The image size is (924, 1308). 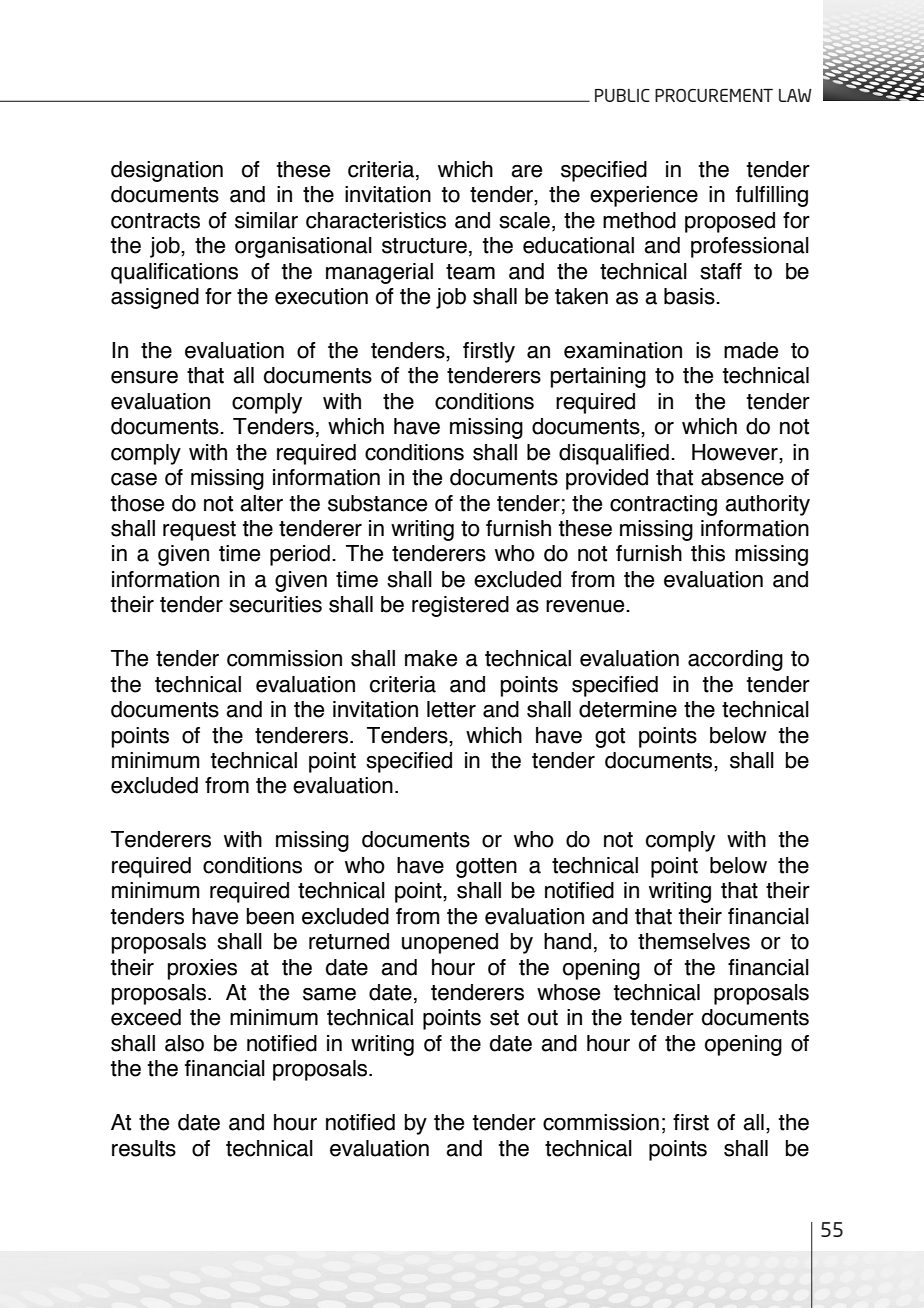 What do you see at coordinates (628, 709) in the screenshot?
I see `determine` at bounding box center [628, 709].
